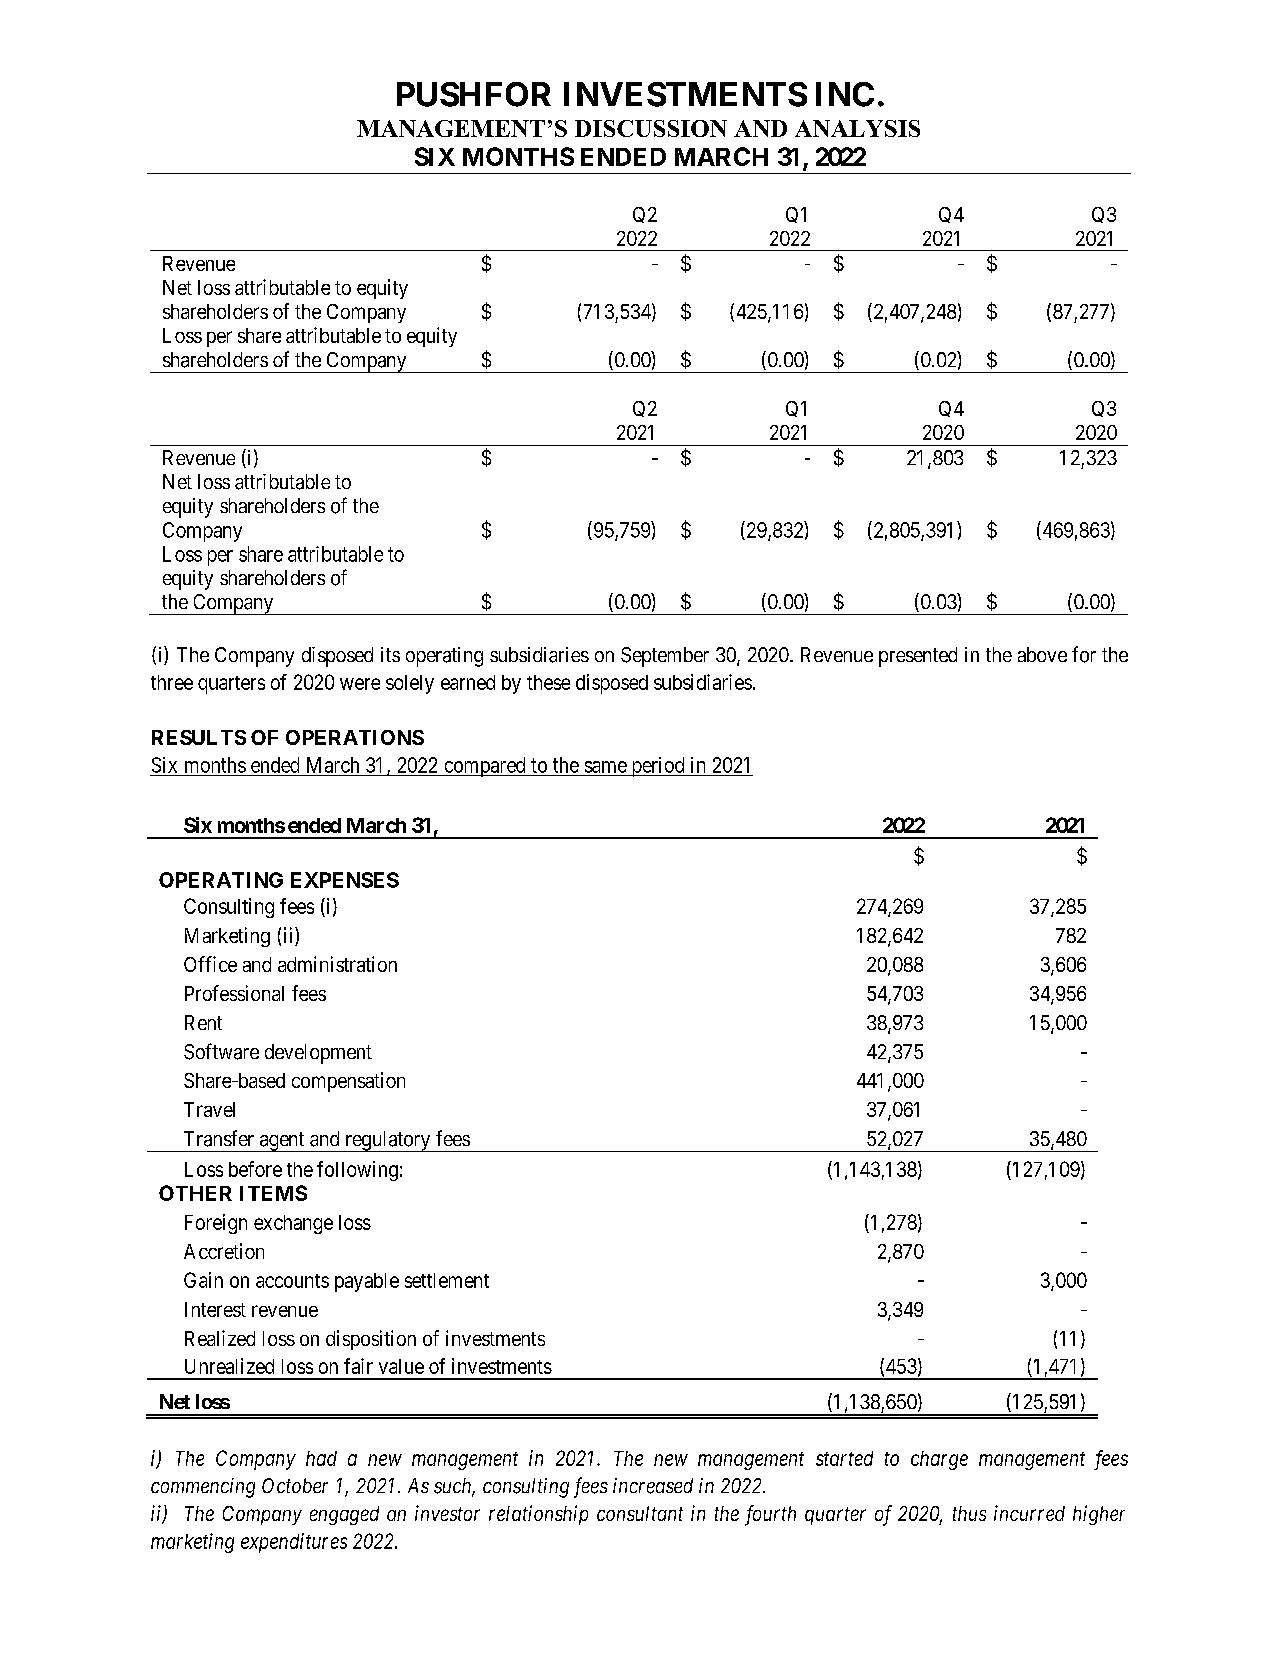 The width and height of the screenshot is (1278, 1654). I want to click on thus, so click(969, 1513).
